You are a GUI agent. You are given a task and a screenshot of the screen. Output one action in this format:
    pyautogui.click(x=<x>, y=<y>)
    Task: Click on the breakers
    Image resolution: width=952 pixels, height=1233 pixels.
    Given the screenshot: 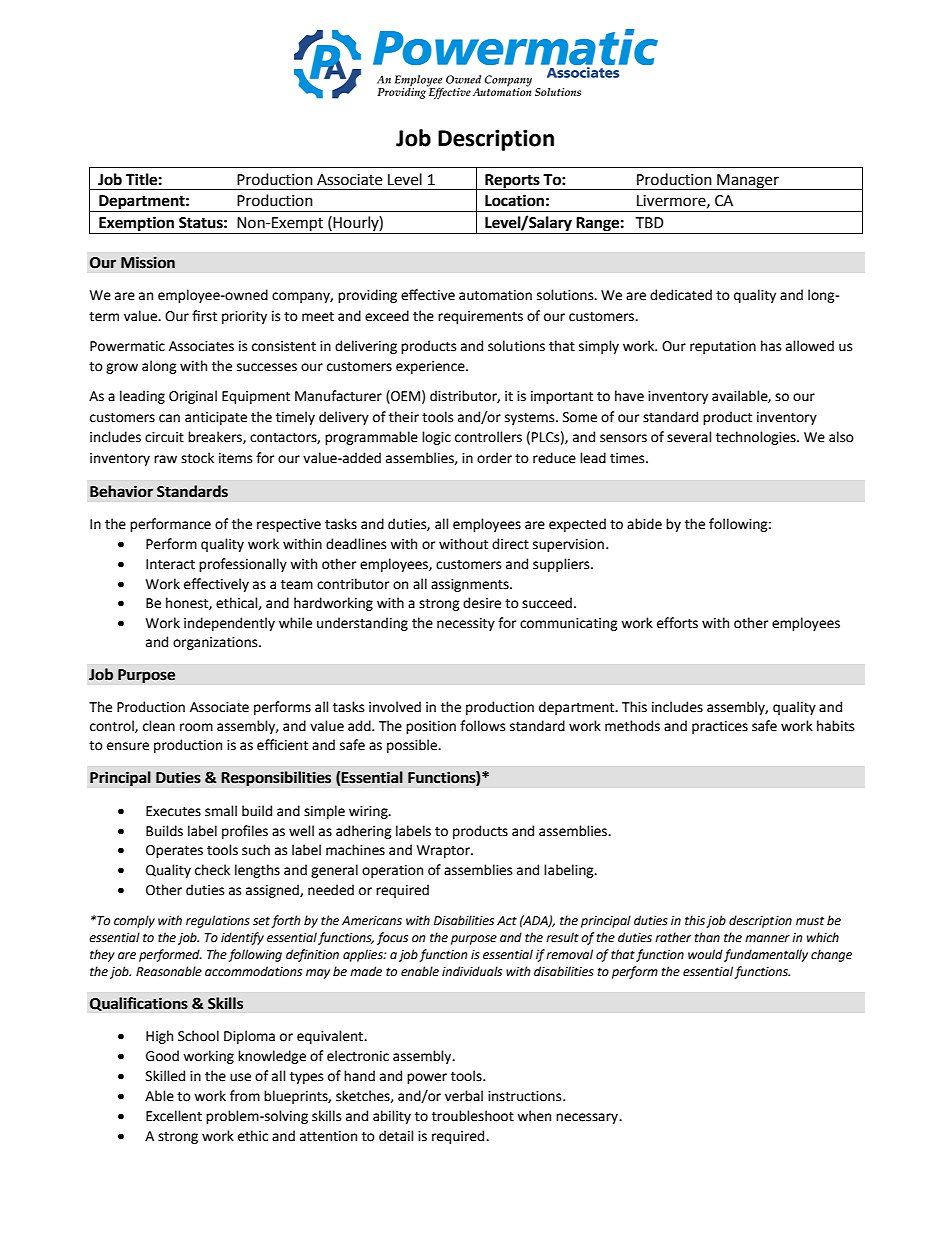 What is the action you would take?
    pyautogui.click(x=216, y=437)
